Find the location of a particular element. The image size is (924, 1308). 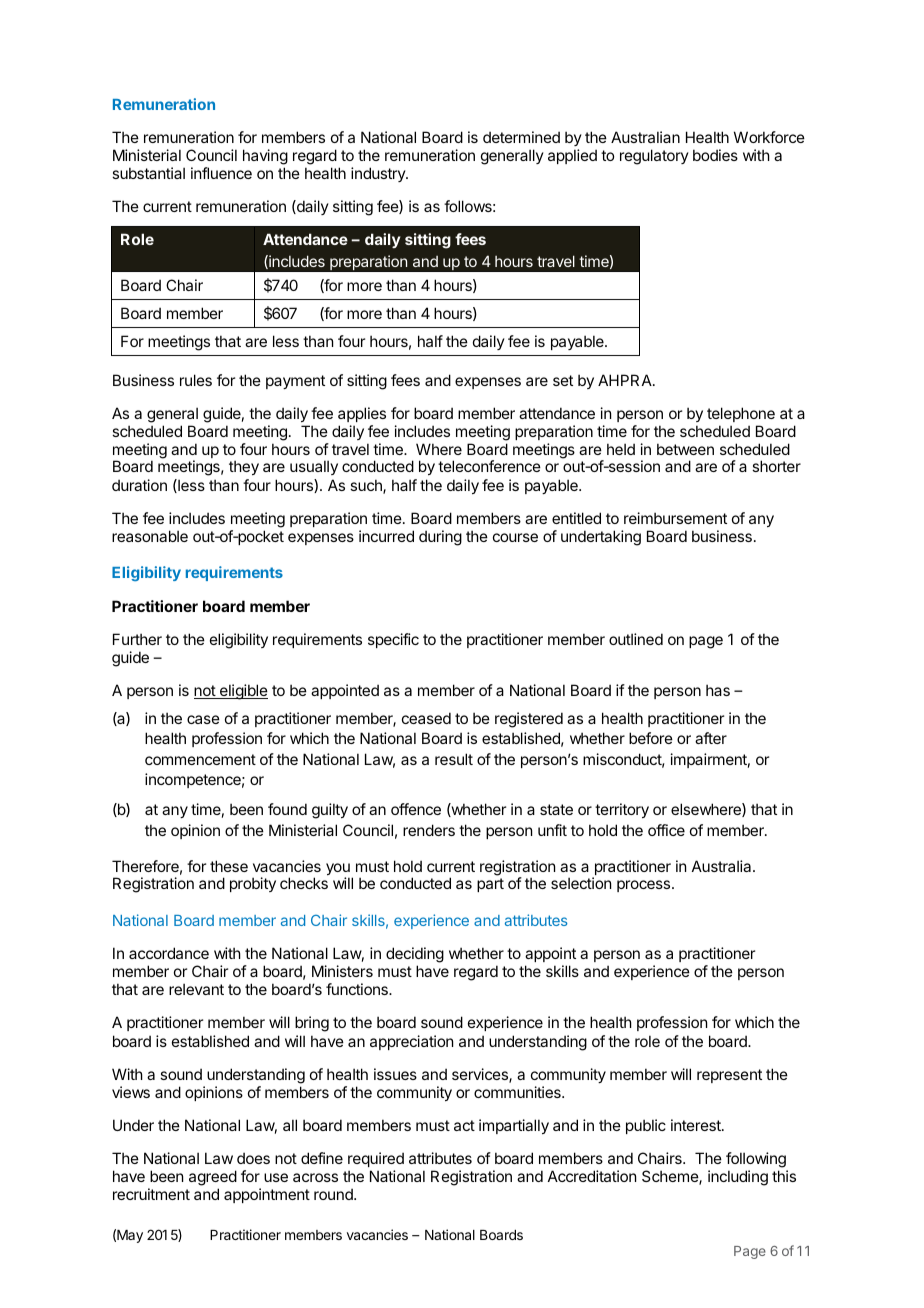

these is located at coordinates (229, 866).
